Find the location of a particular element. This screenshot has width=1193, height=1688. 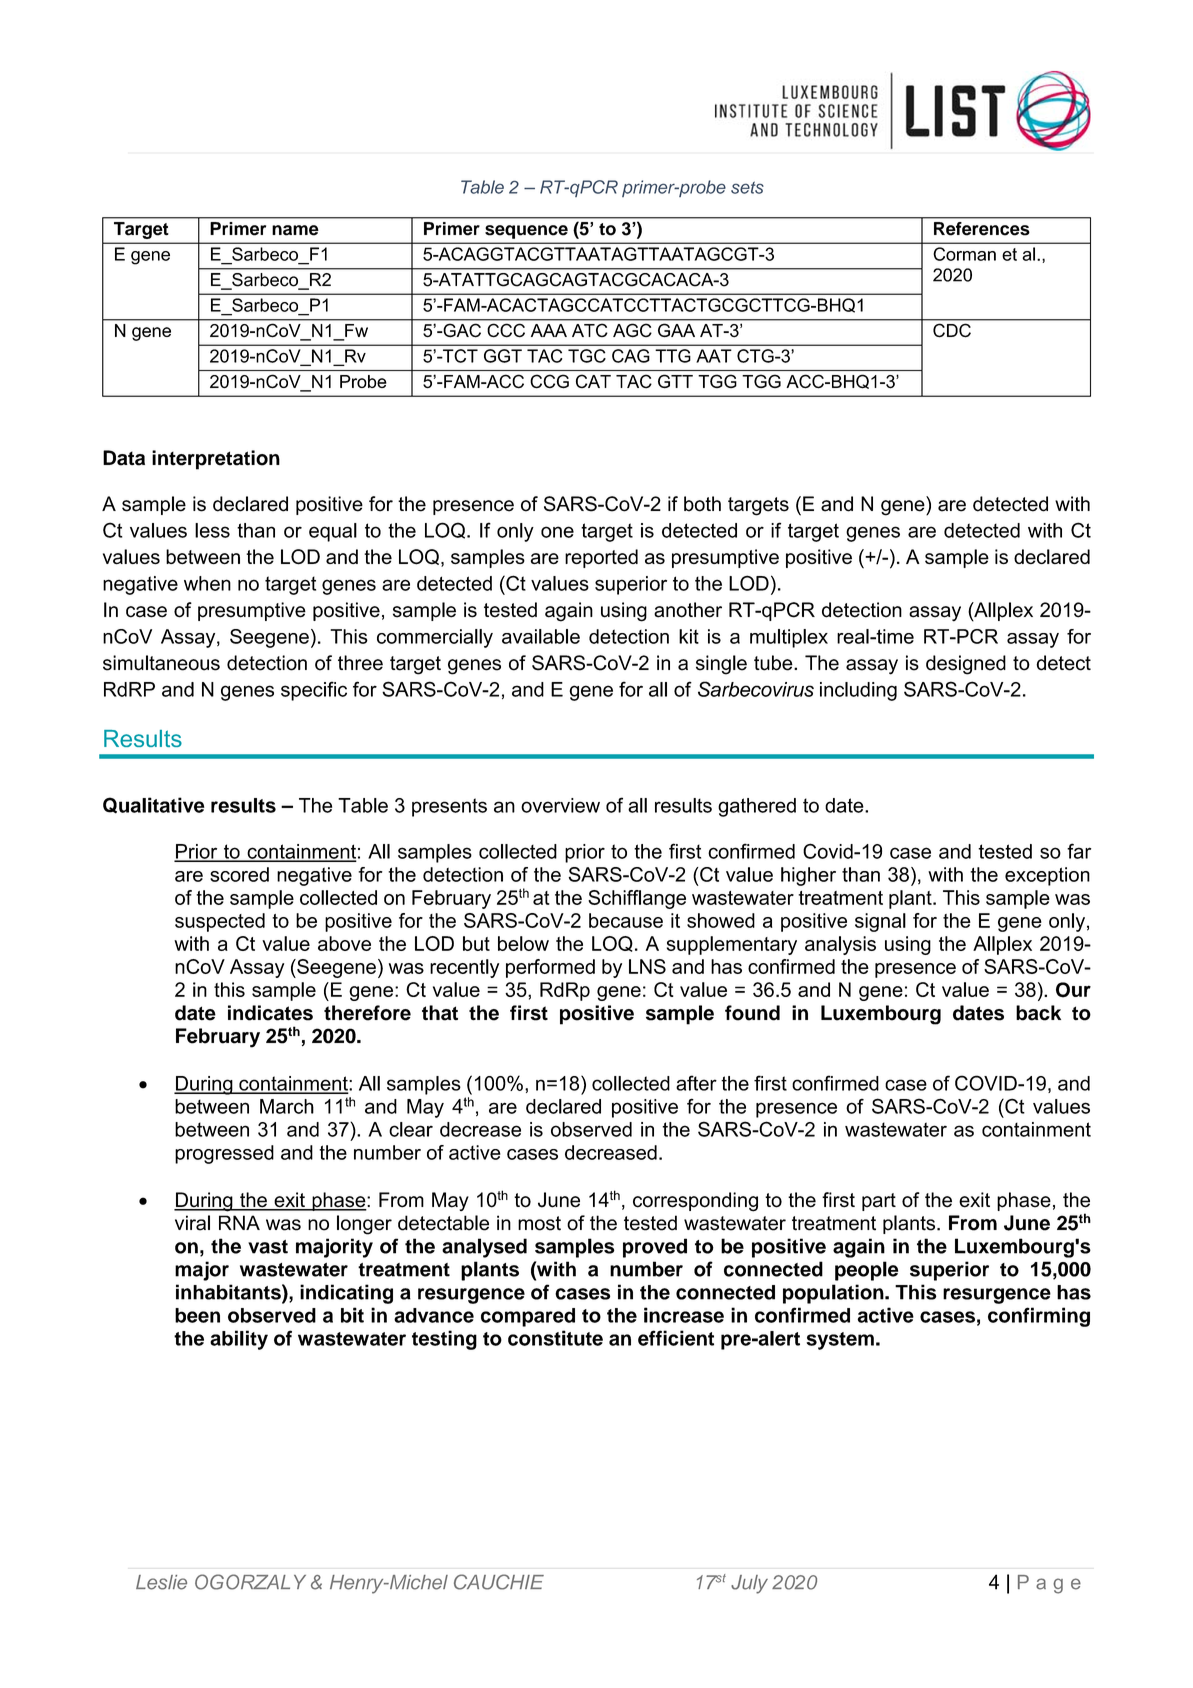

Leslie is located at coordinates (161, 1582).
